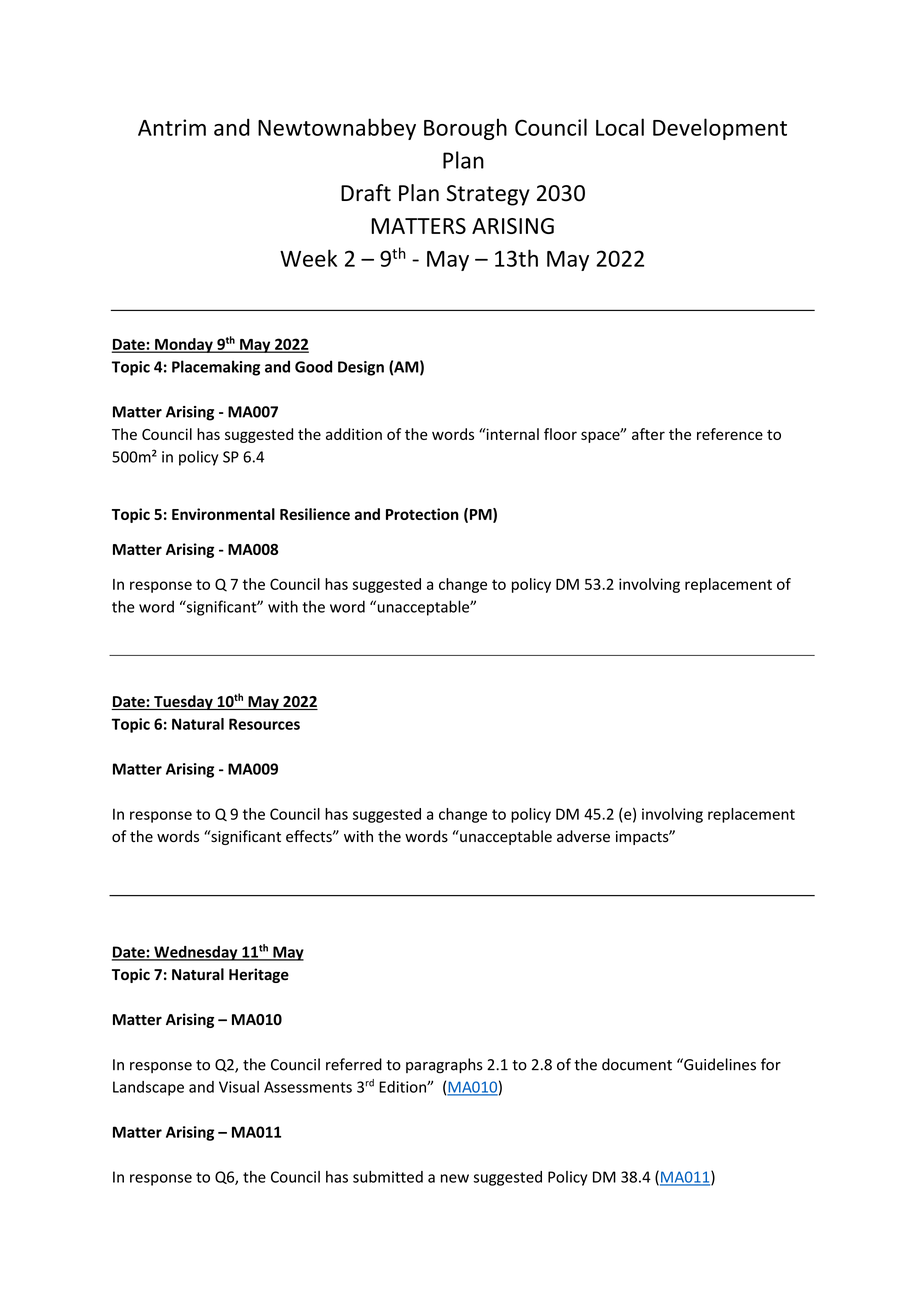  What do you see at coordinates (172, 127) in the page?
I see `Antrim` at bounding box center [172, 127].
